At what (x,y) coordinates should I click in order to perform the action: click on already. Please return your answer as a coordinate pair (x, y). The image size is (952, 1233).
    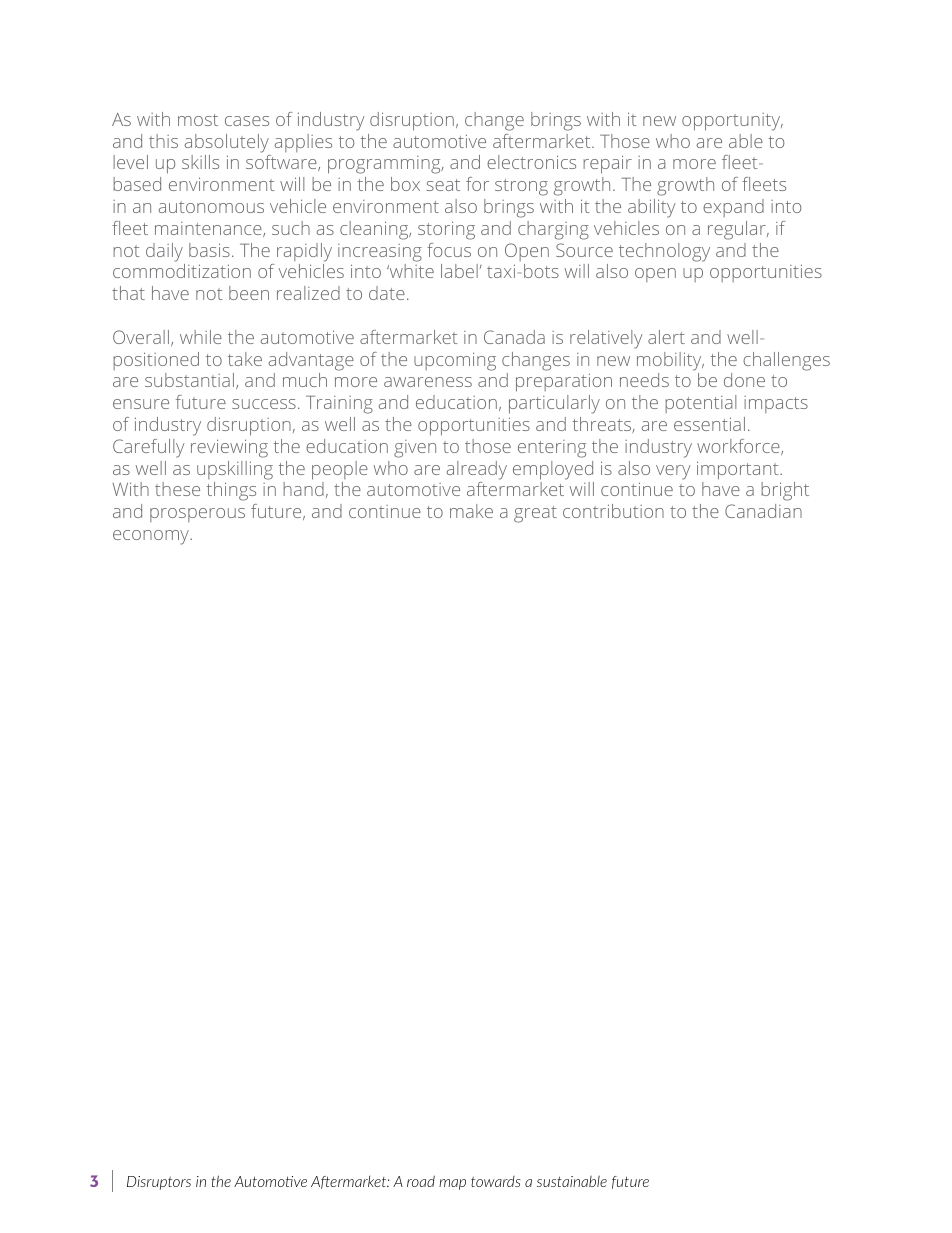
    Looking at the image, I should click on (477, 470).
